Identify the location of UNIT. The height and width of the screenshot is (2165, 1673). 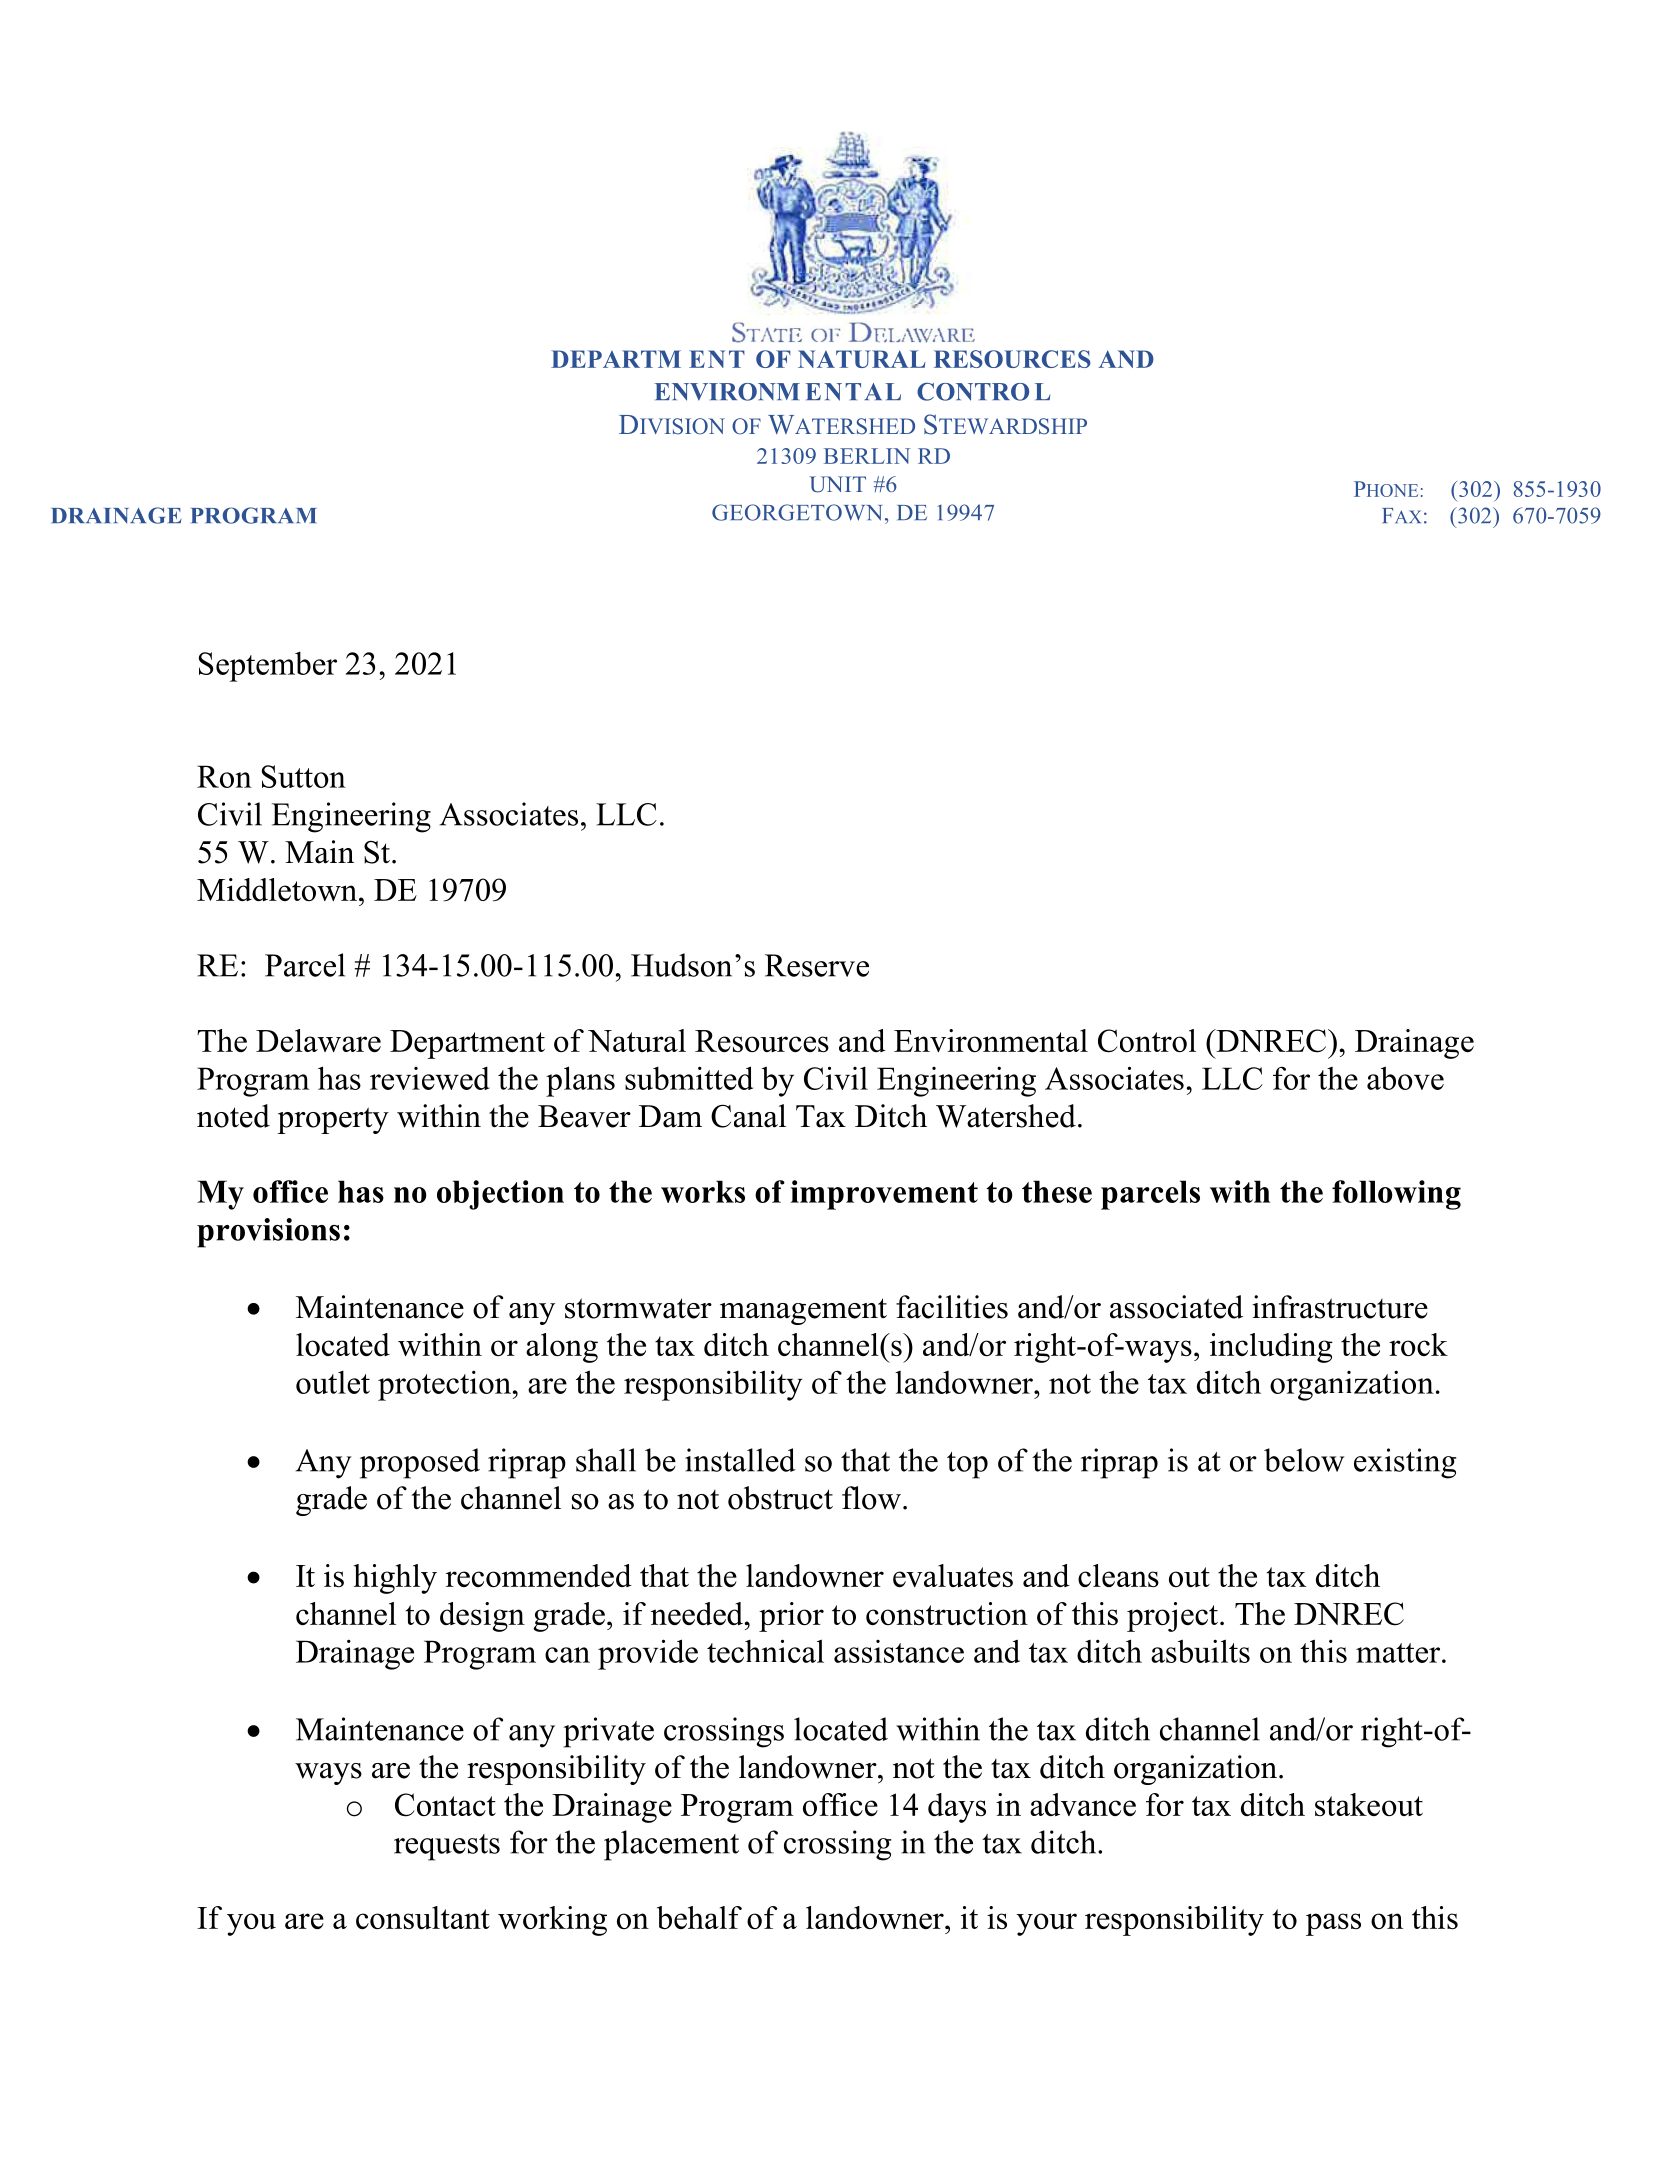
(837, 484).
